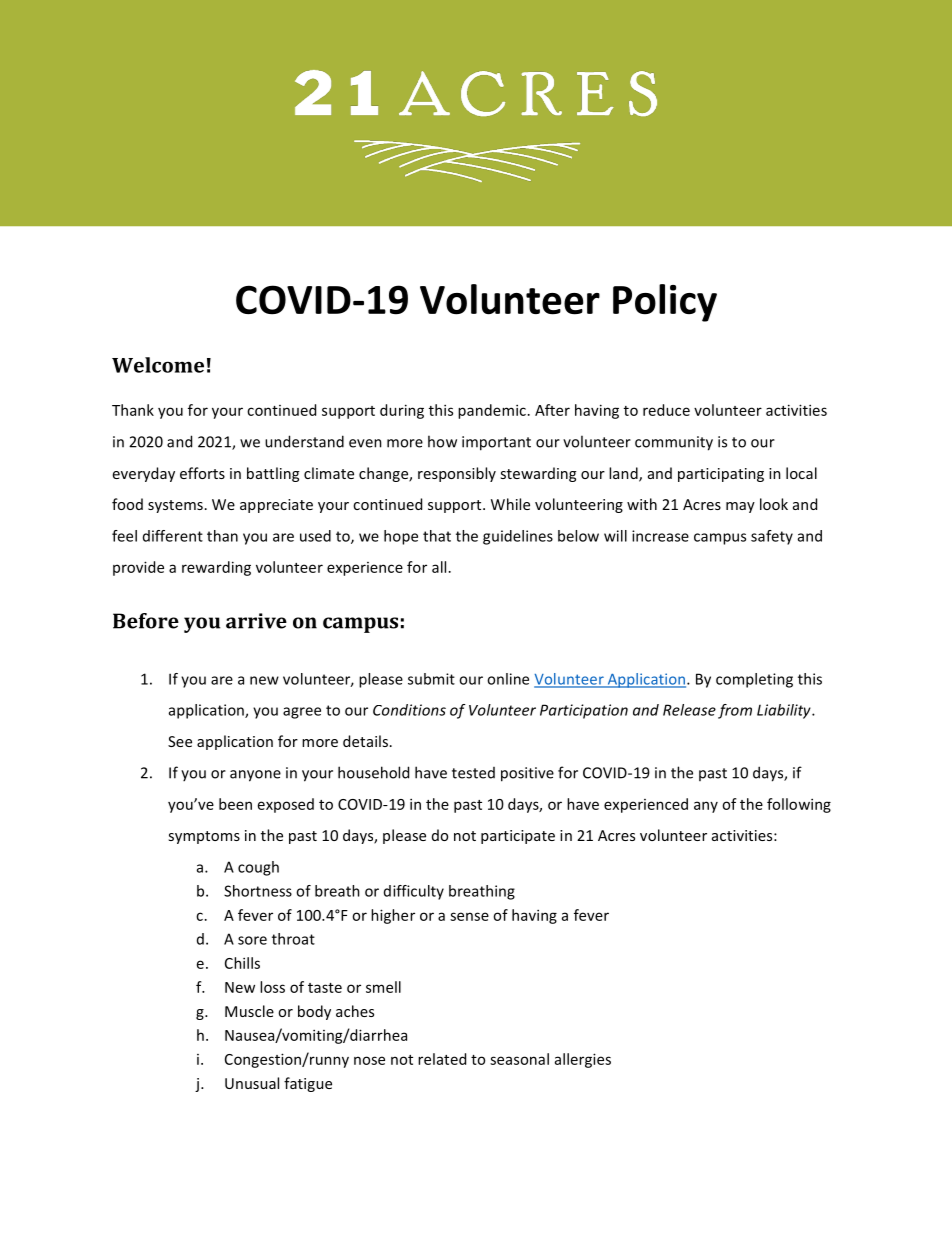  Describe the element at coordinates (252, 1083) in the page. I see `Unusual` at that location.
